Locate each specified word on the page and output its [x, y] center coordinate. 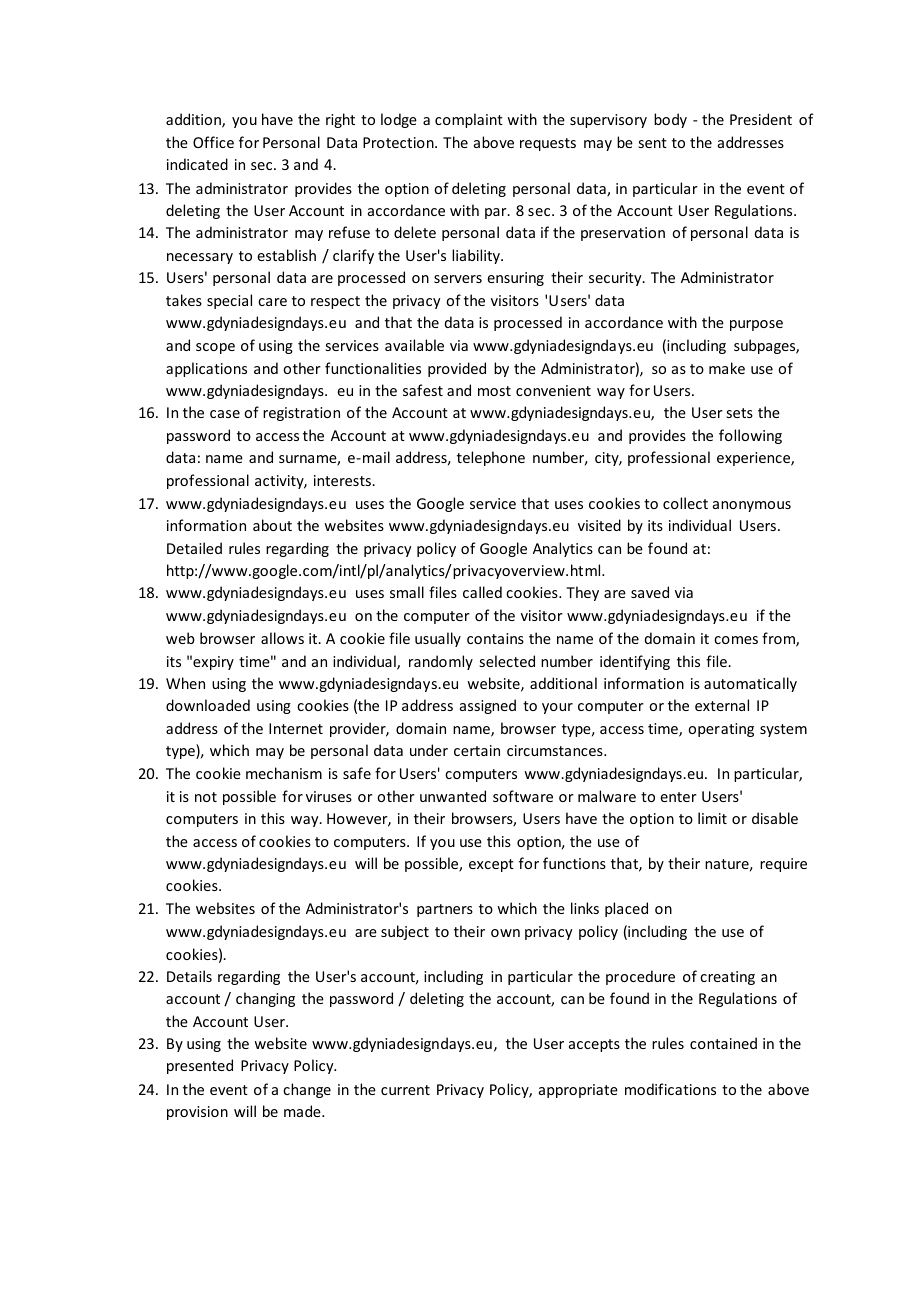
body [670, 120]
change [307, 1090]
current [405, 1090]
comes [736, 640]
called [482, 592]
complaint [469, 120]
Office [213, 142]
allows [282, 638]
